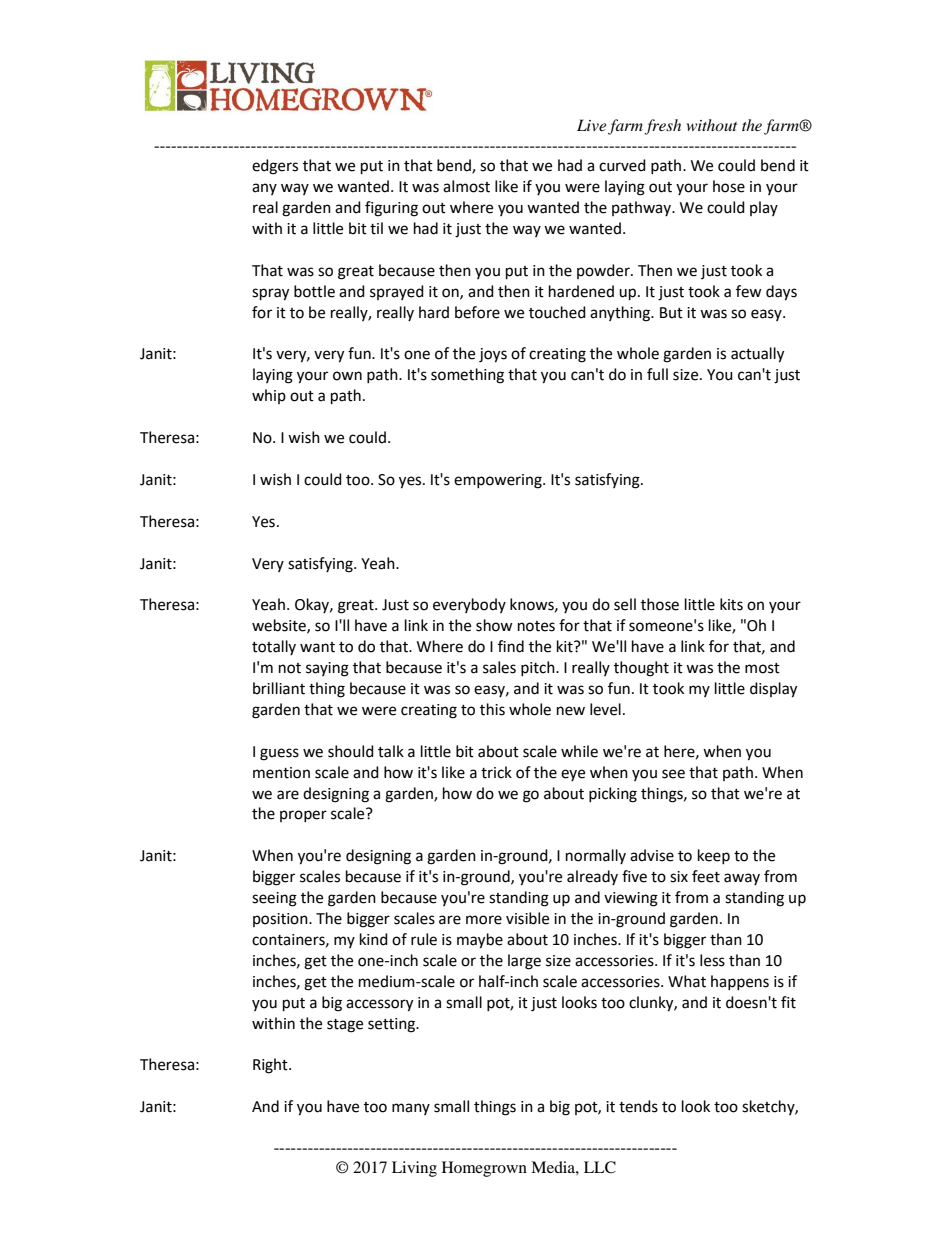 The width and height of the screenshot is (952, 1233). I want to click on kits, so click(731, 604).
